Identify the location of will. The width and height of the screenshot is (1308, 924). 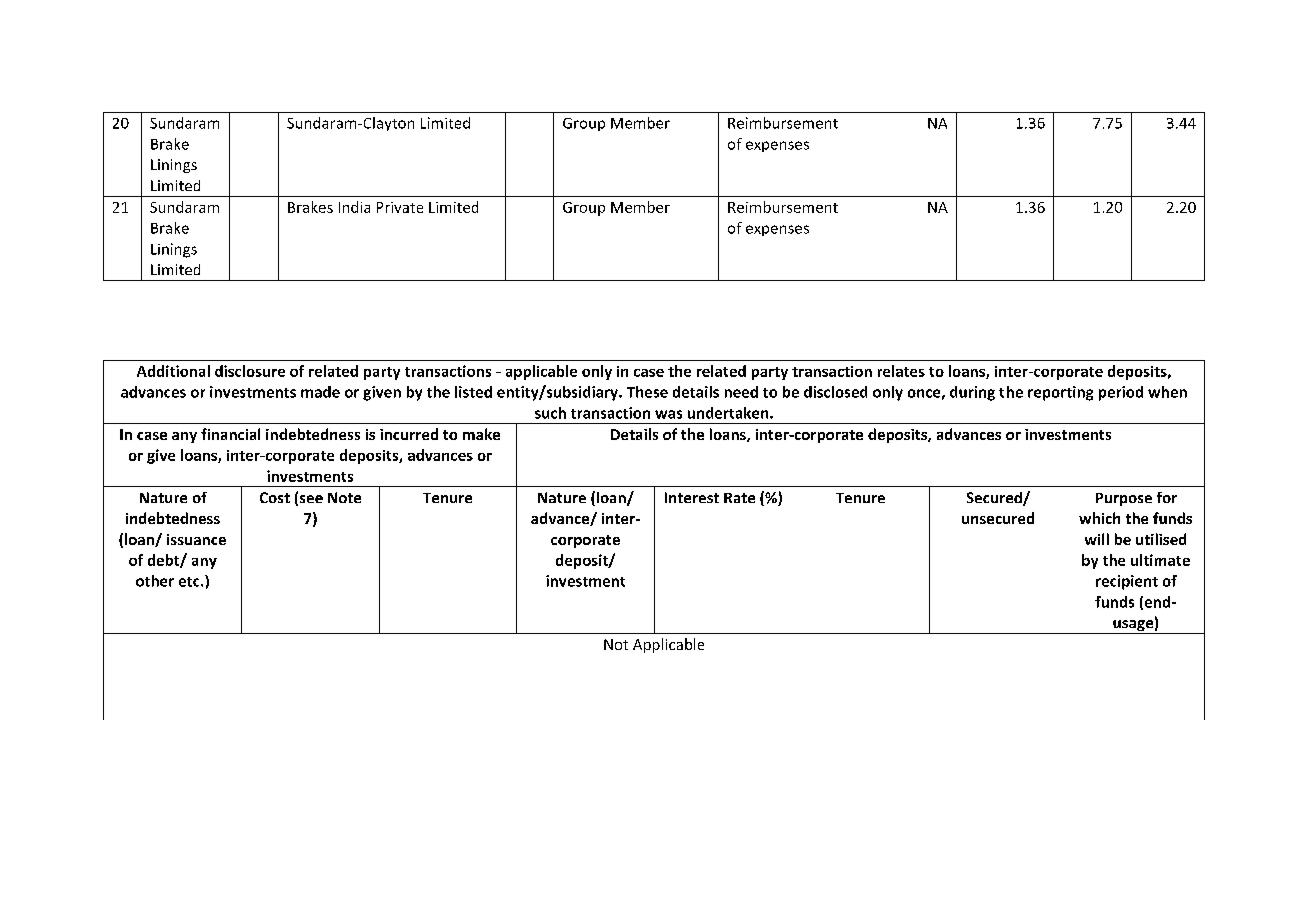
(1097, 539).
